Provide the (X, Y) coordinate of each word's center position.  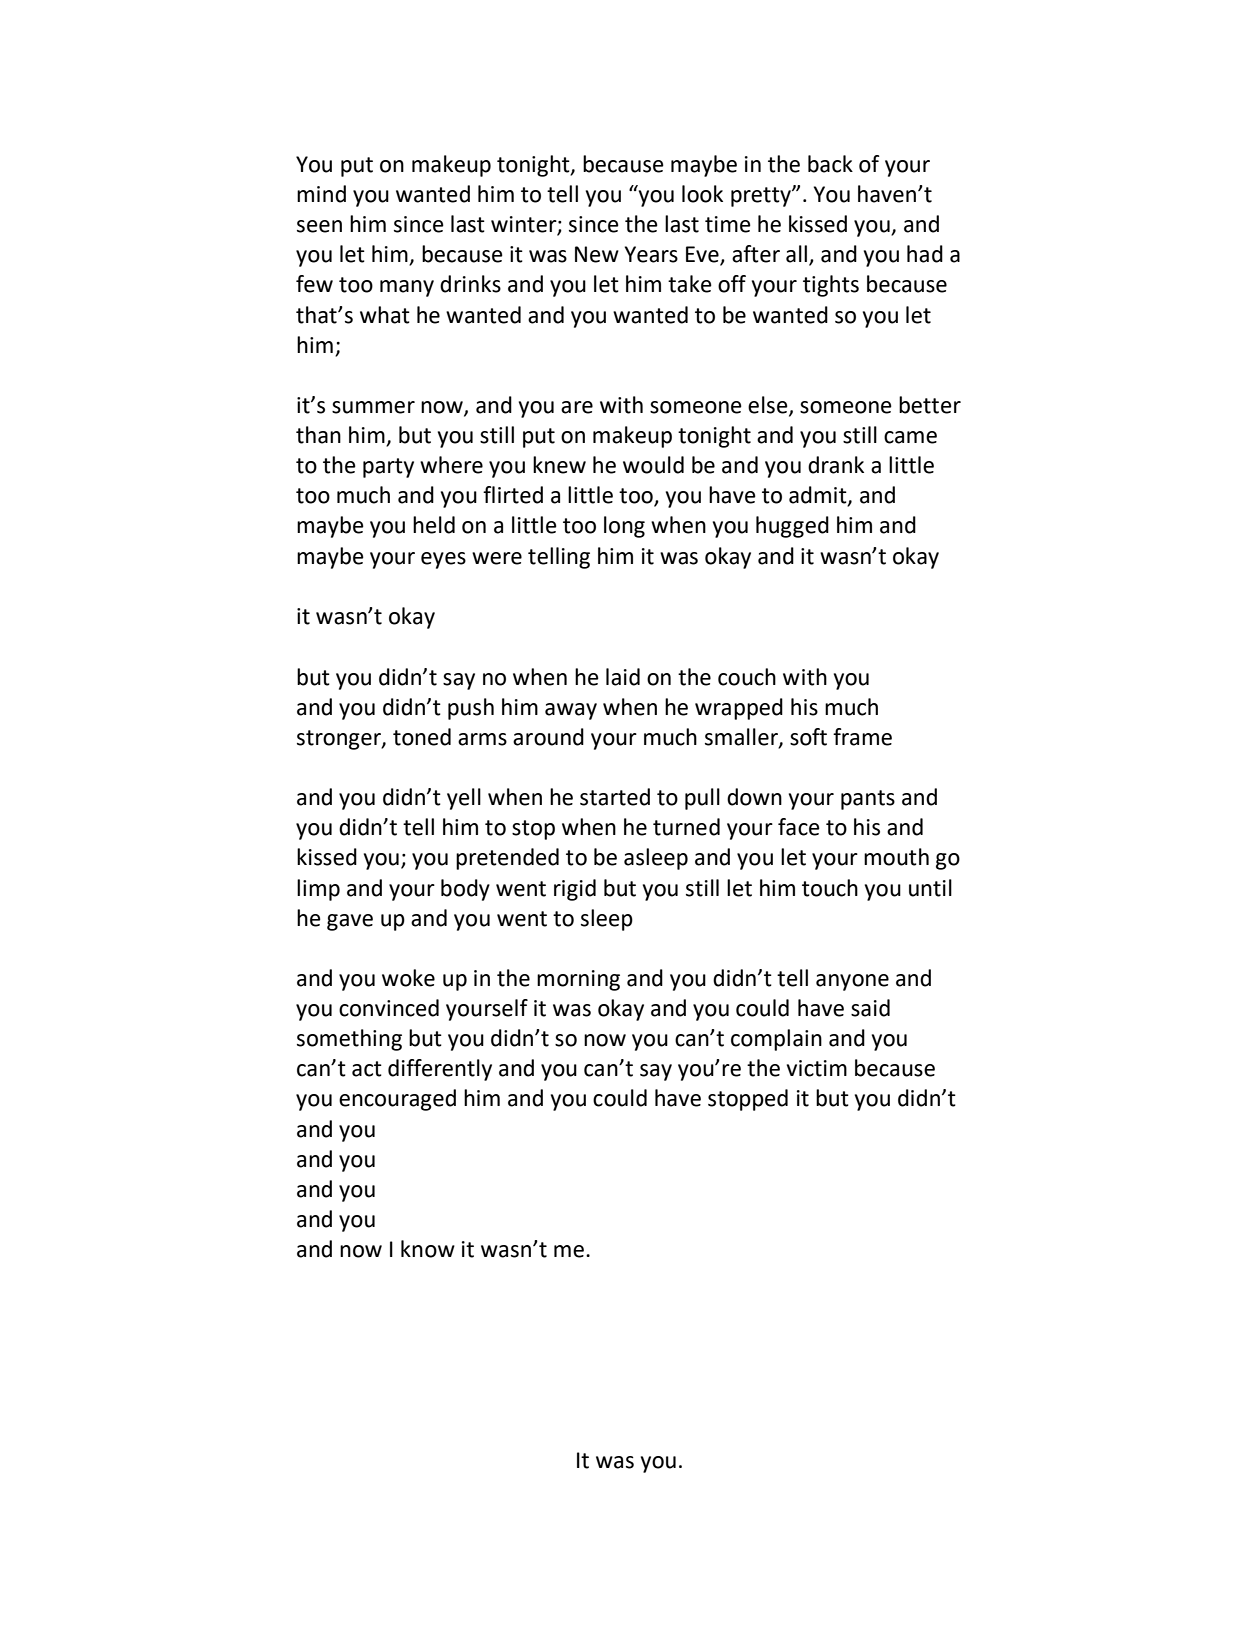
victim (817, 1068)
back (830, 164)
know (428, 1249)
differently (440, 1070)
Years (651, 254)
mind (321, 194)
